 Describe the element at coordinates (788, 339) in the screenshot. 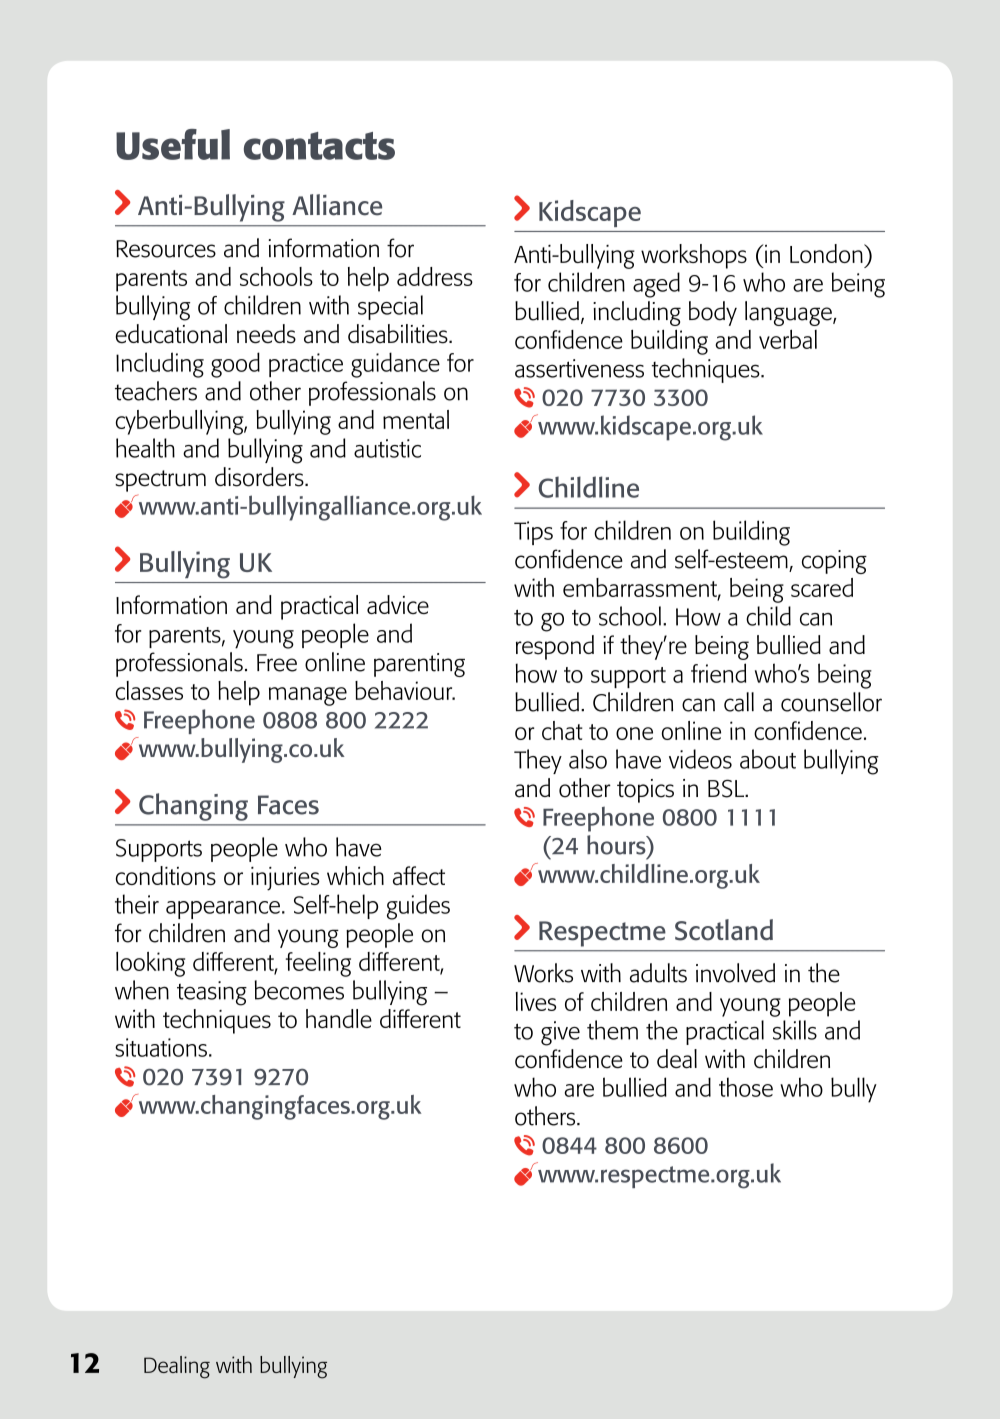

I see `verbal` at that location.
